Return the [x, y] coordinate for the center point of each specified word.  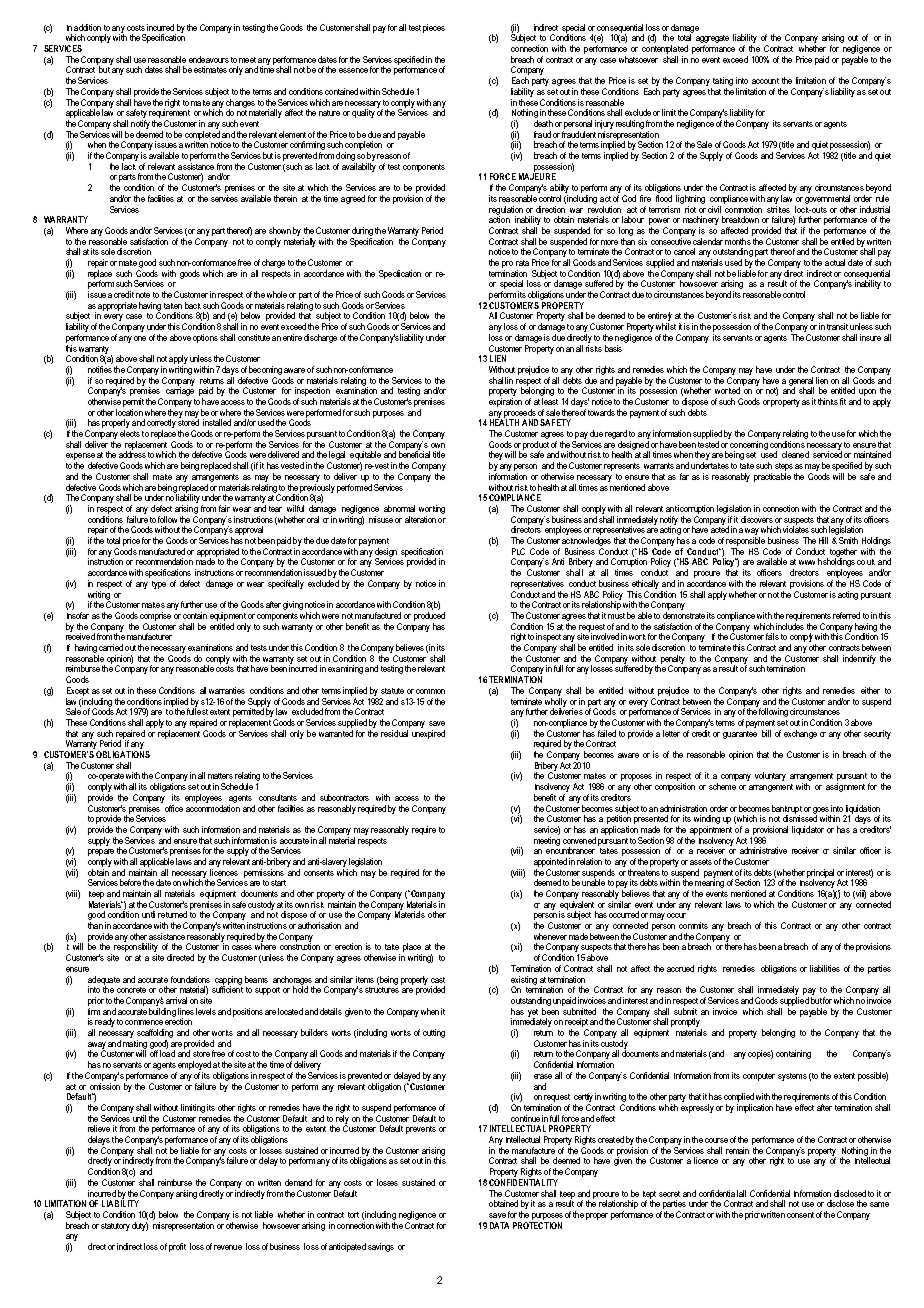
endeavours [209, 59]
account [765, 81]
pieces [434, 28]
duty [140, 1225]
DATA [499, 1225]
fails [772, 636]
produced [429, 616]
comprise [155, 616]
